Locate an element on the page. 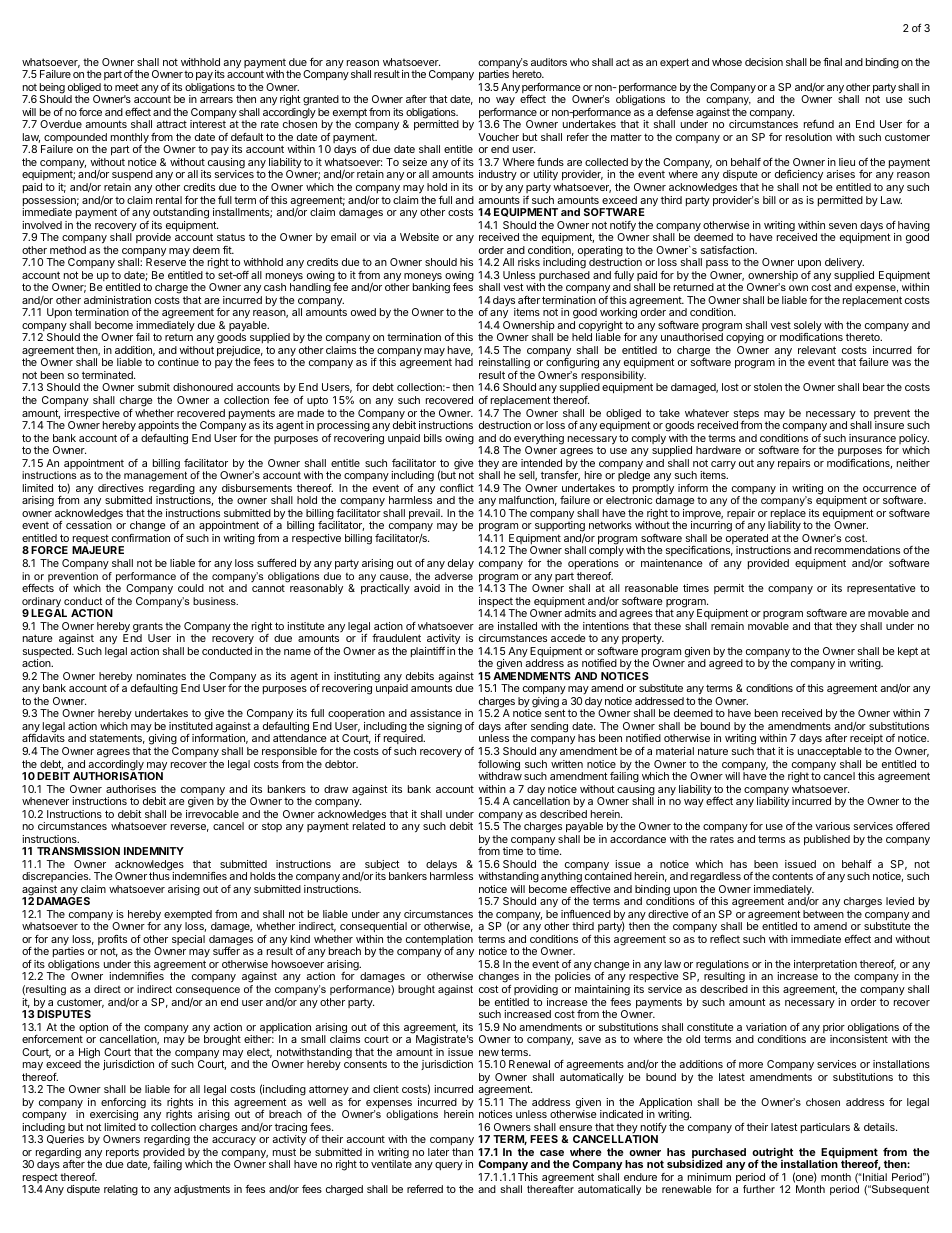 This image has width=952, height=1233. grants is located at coordinates (148, 628).
